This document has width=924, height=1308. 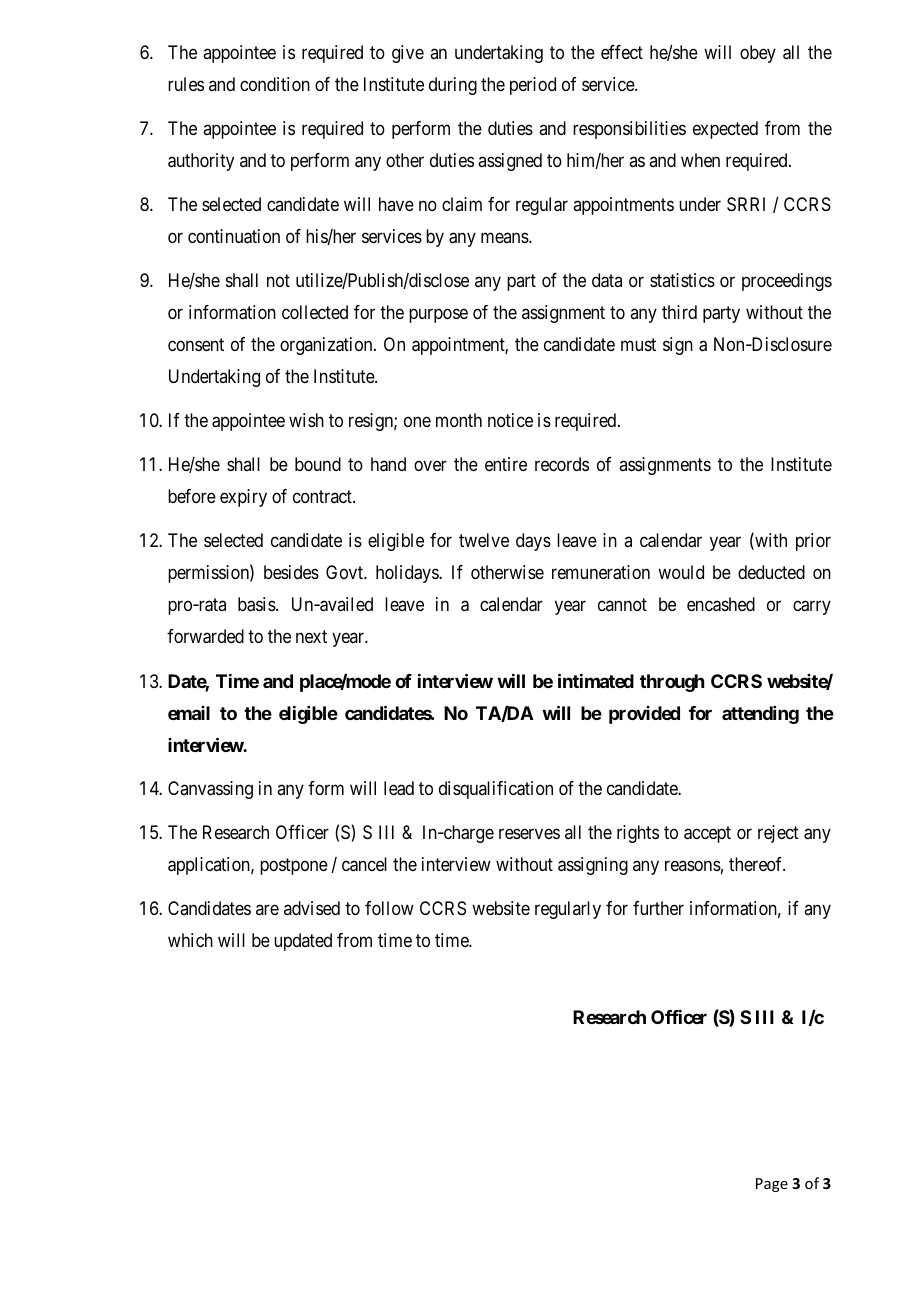 I want to click on which, so click(x=190, y=940).
